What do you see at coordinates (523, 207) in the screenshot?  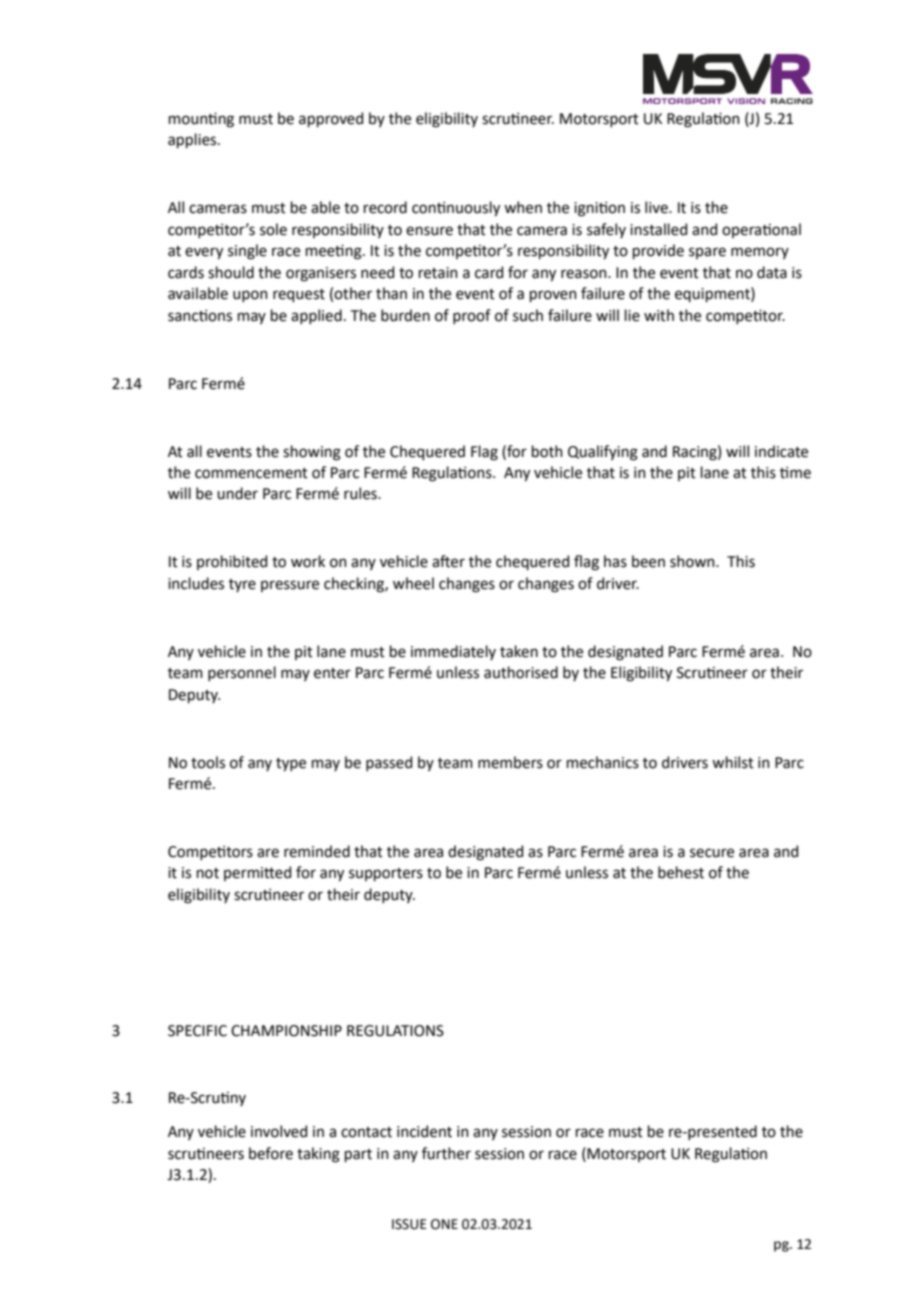 I see `when` at bounding box center [523, 207].
